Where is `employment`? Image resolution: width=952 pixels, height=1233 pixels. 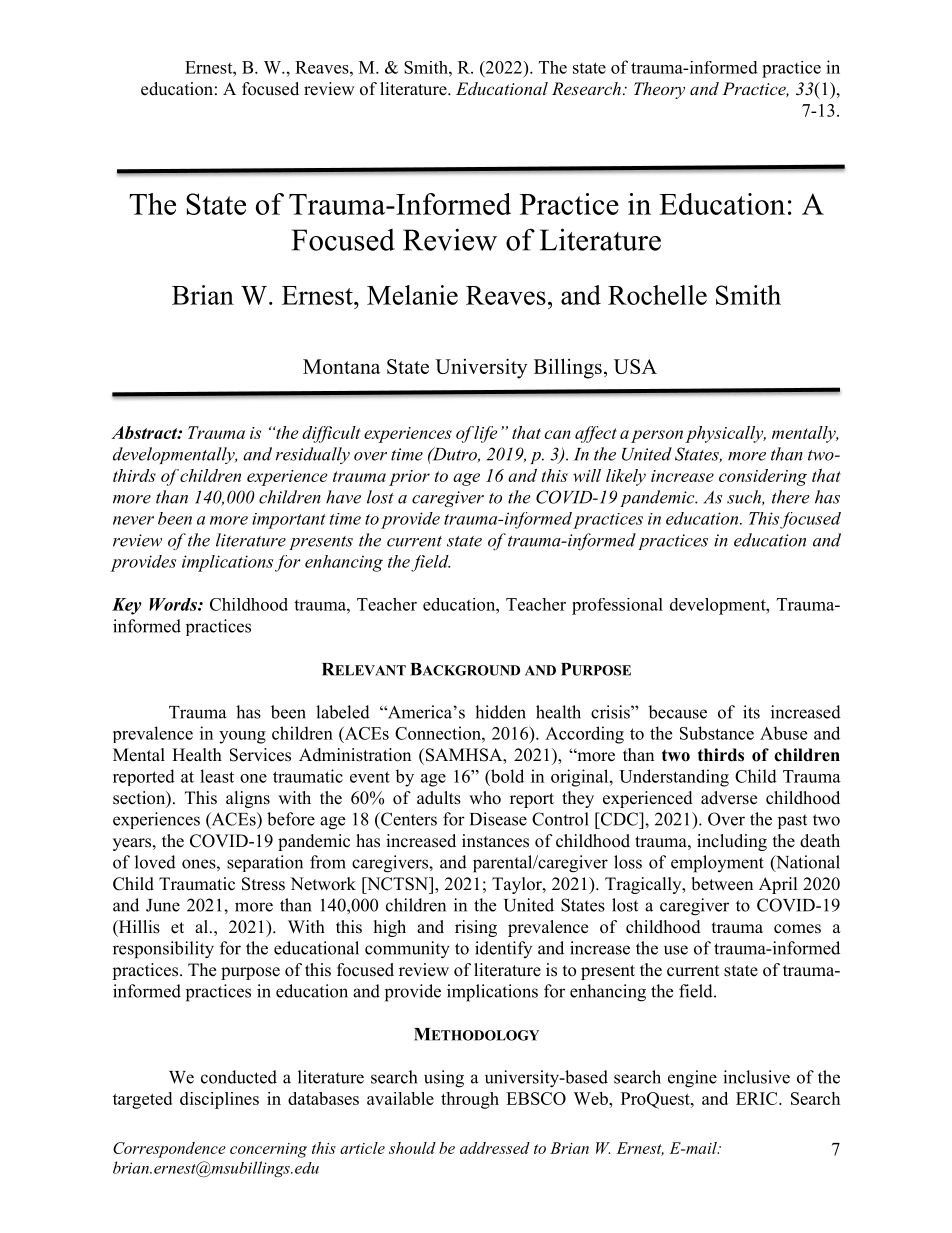 employment is located at coordinates (717, 864).
